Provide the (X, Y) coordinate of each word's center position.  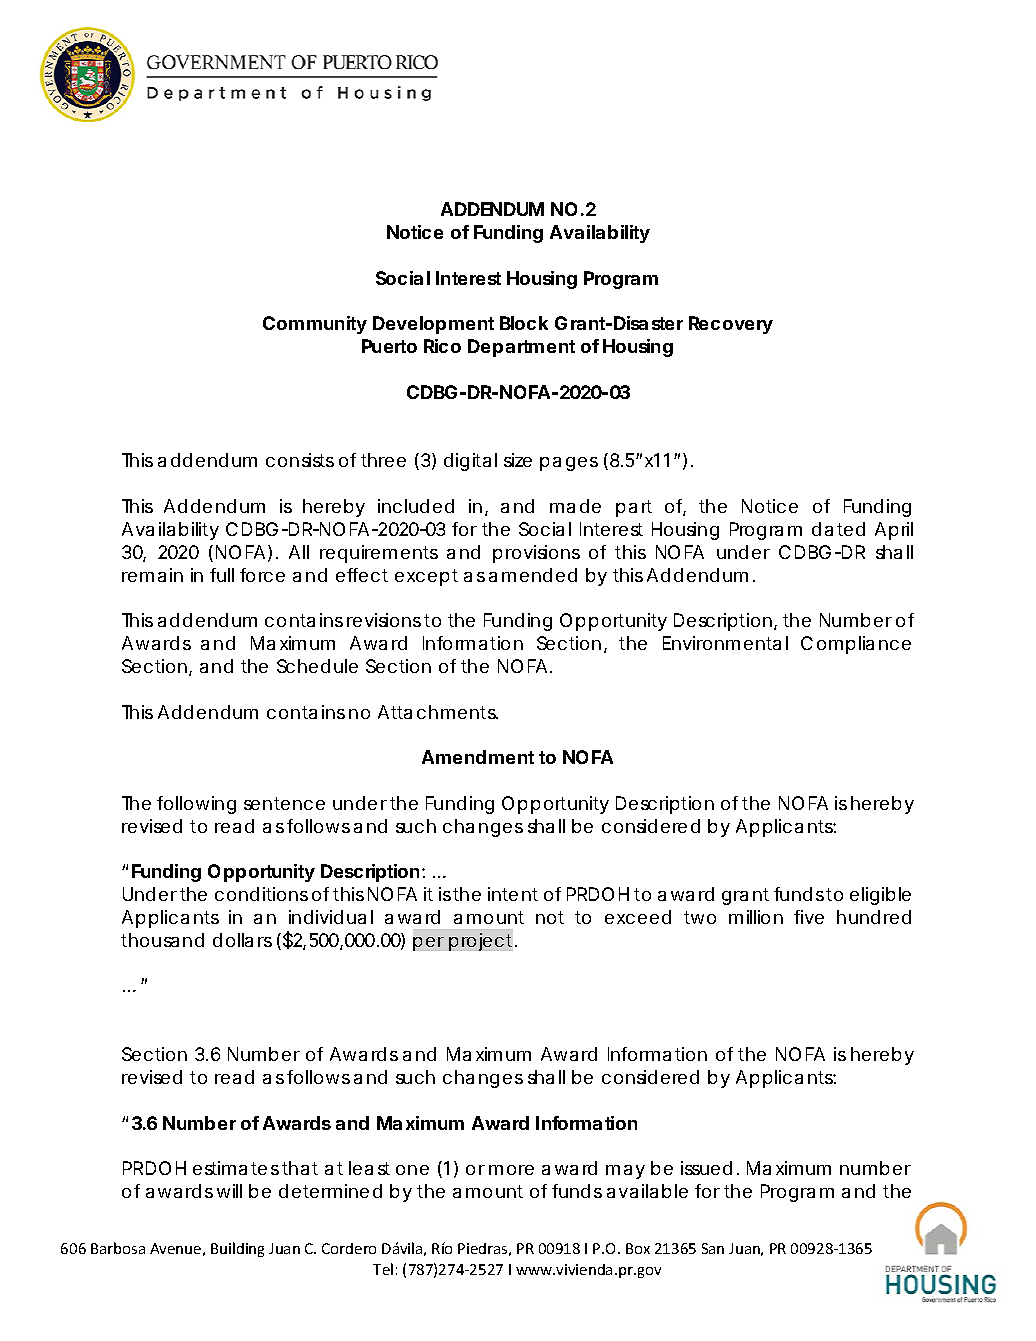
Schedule (317, 666)
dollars (242, 940)
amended (533, 575)
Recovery (731, 325)
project (483, 942)
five (809, 917)
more (511, 1170)
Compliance (856, 645)
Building (237, 1249)
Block (524, 323)
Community (315, 325)
